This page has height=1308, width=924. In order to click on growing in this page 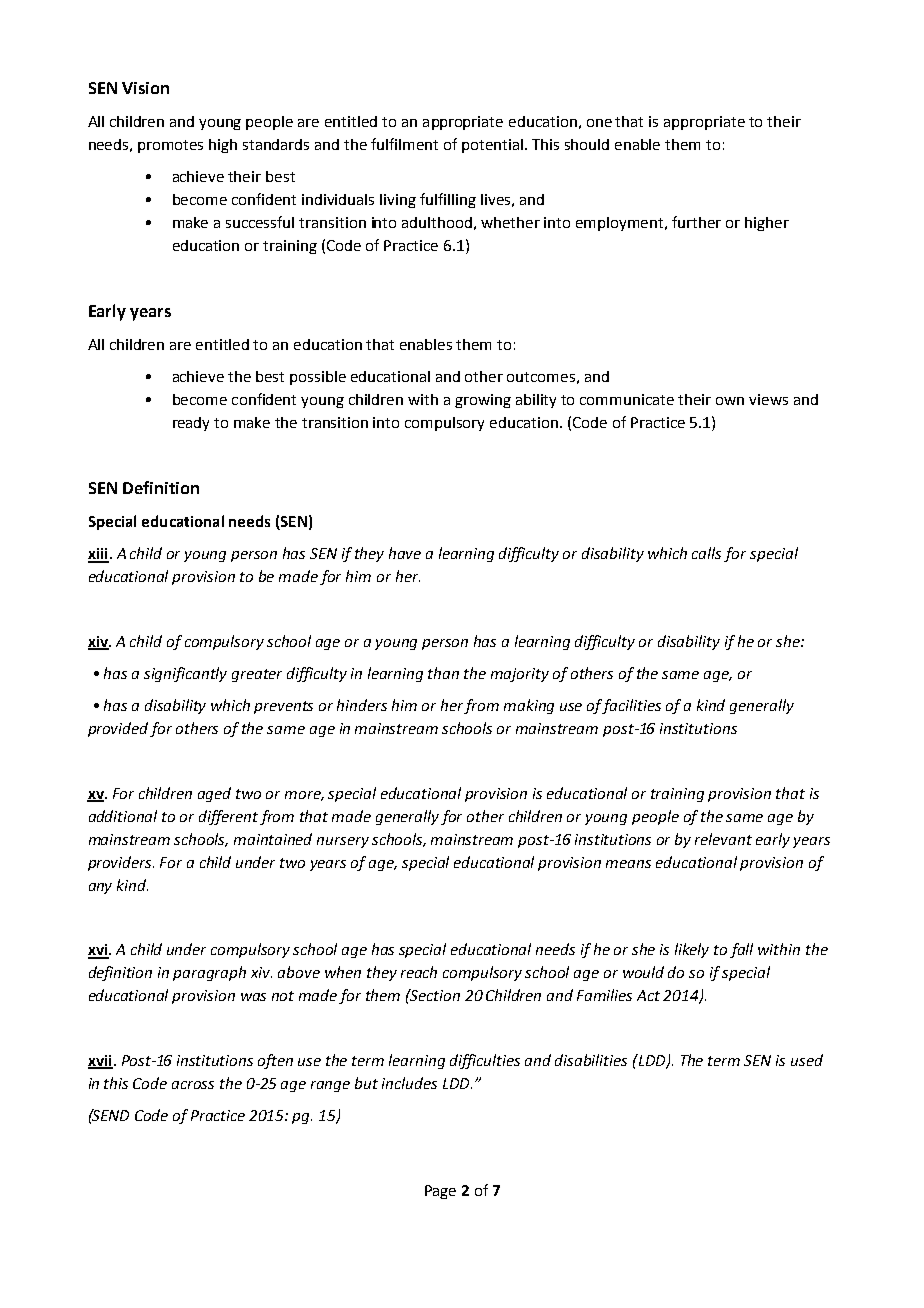, I will do `click(483, 401)`.
